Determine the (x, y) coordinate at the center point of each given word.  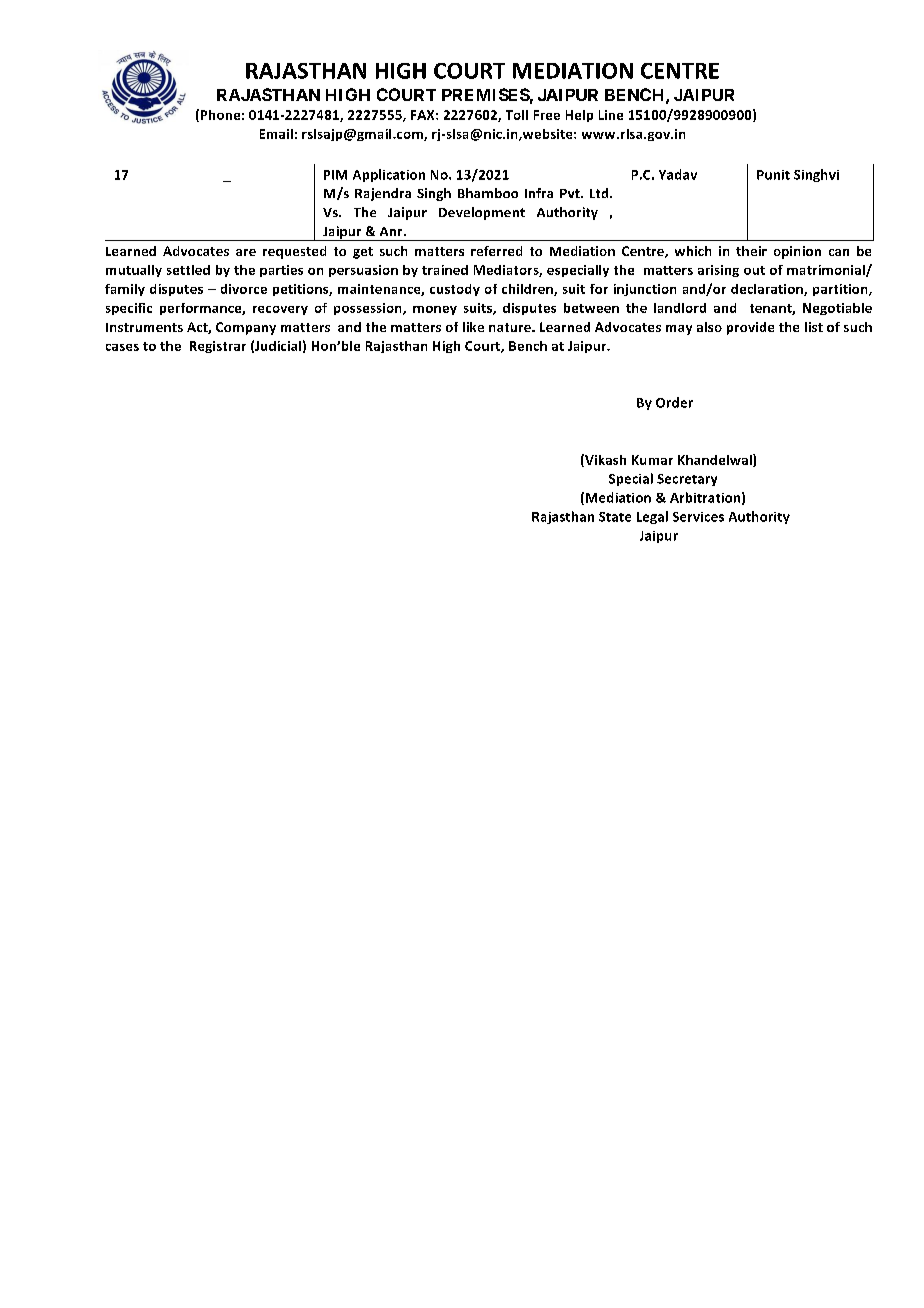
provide (750, 328)
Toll (517, 115)
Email (276, 134)
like (473, 327)
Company (246, 328)
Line (611, 115)
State (615, 517)
